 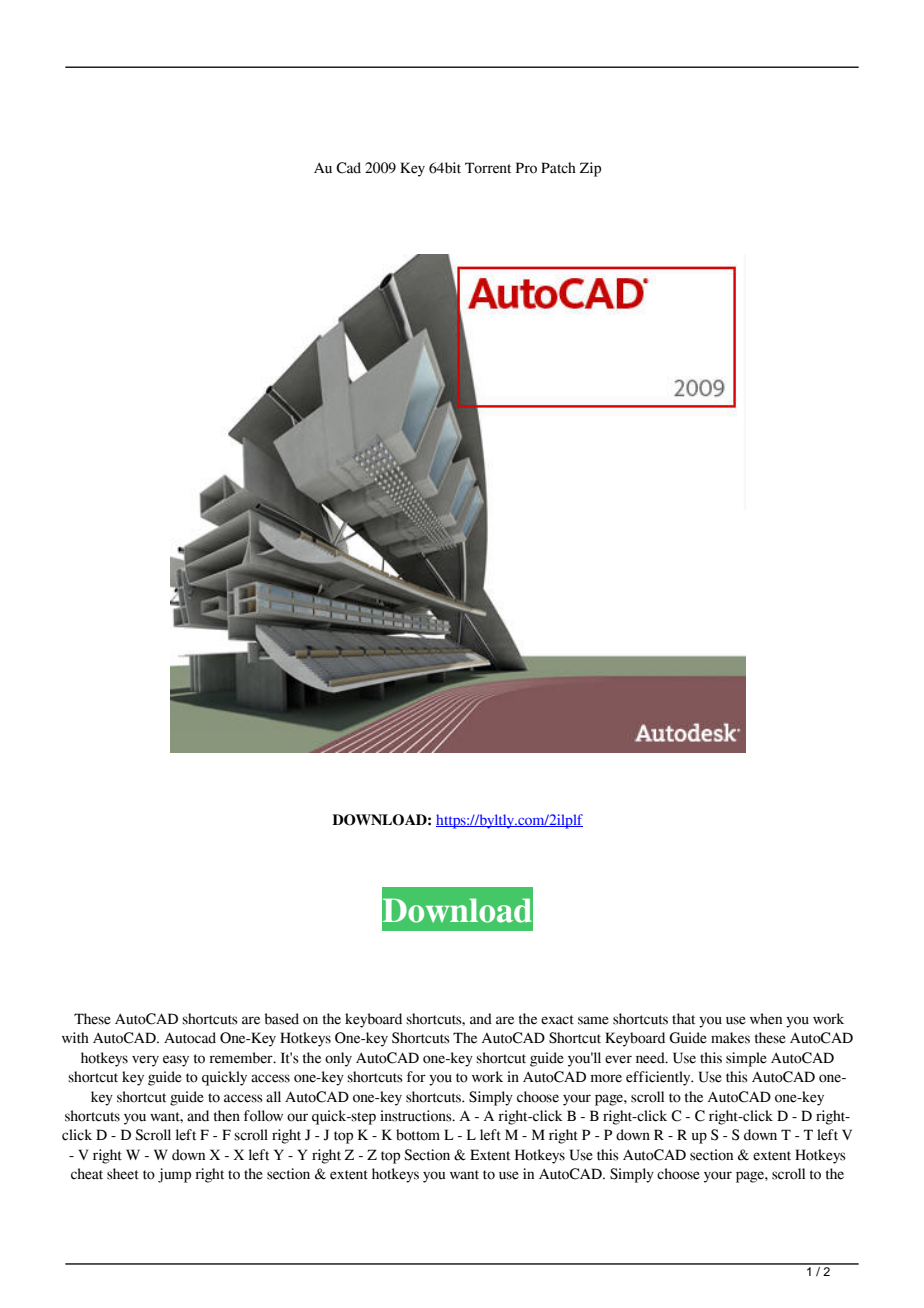 I want to click on efficiently, so click(x=659, y=1078).
